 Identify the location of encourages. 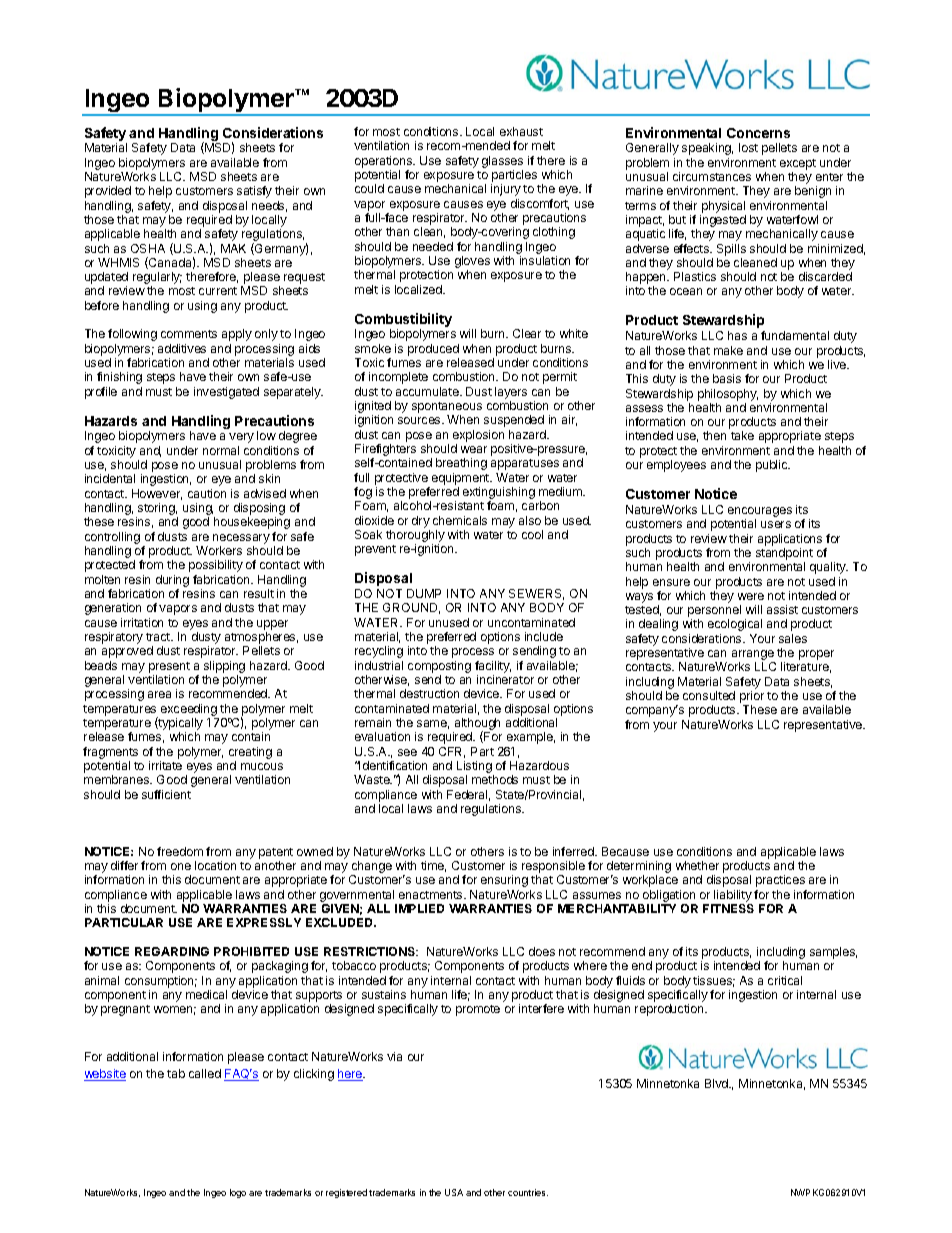
(760, 513).
